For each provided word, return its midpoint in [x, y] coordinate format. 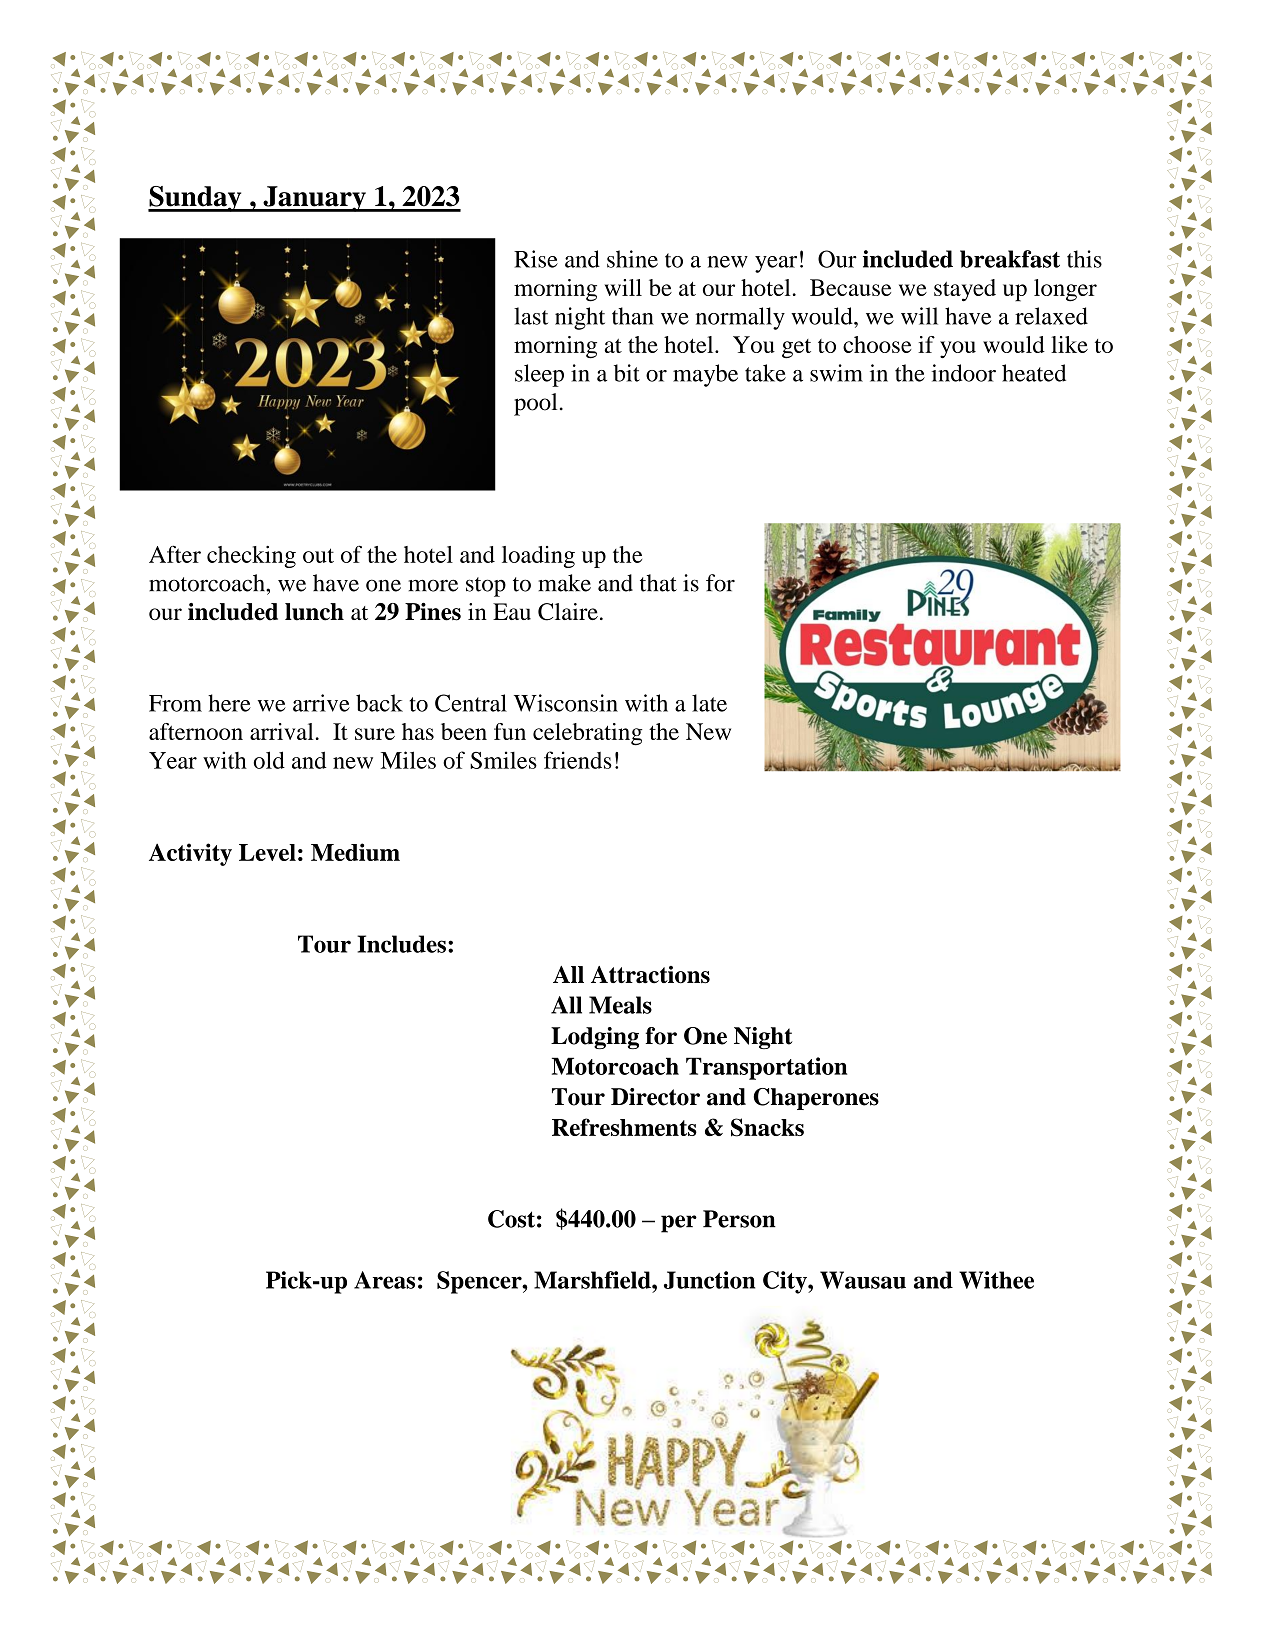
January [314, 199]
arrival [282, 731]
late [709, 703]
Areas [384, 1280]
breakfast [1010, 259]
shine [632, 259]
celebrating [587, 734]
